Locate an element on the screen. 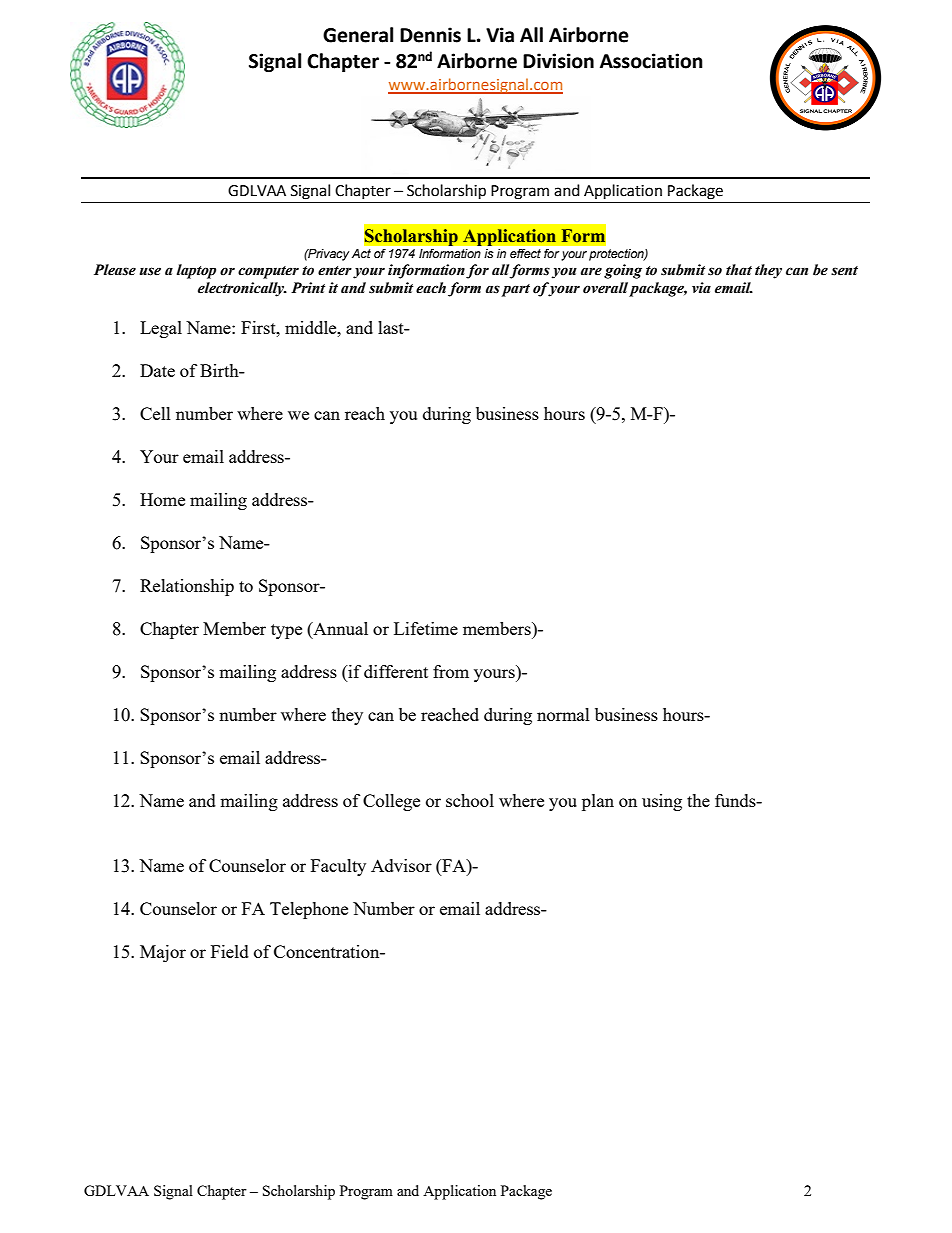 This screenshot has height=1233, width=952. that is located at coordinates (739, 270).
